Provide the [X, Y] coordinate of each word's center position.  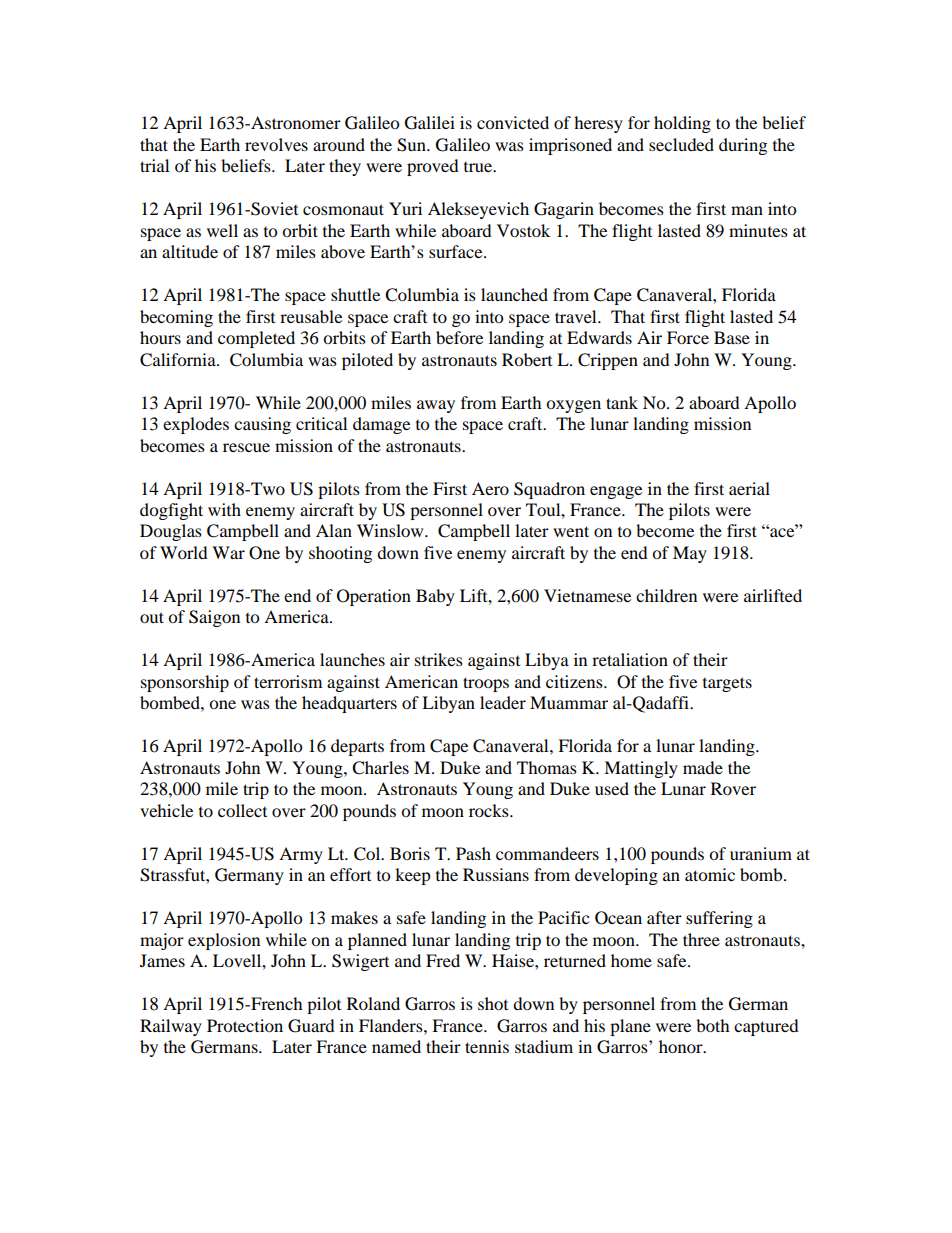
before [459, 337]
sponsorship [185, 683]
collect [242, 810]
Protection [245, 1025]
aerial [749, 488]
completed [256, 339]
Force [688, 337]
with [224, 509]
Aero [490, 488]
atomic [710, 874]
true [479, 167]
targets [727, 684]
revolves [276, 144]
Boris [410, 853]
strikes [439, 659]
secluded [681, 144]
